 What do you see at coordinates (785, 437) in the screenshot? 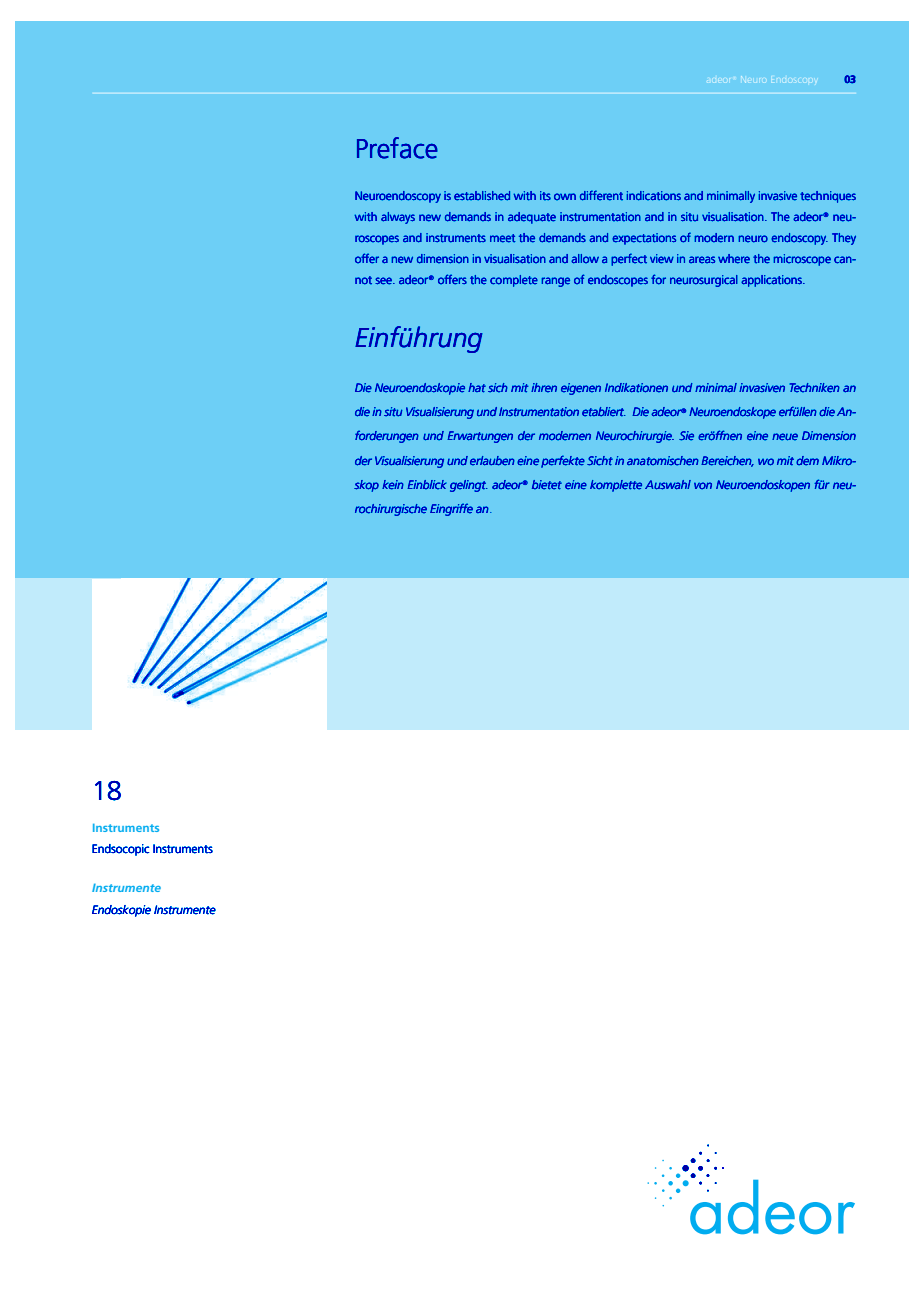
I see `neue` at bounding box center [785, 437].
